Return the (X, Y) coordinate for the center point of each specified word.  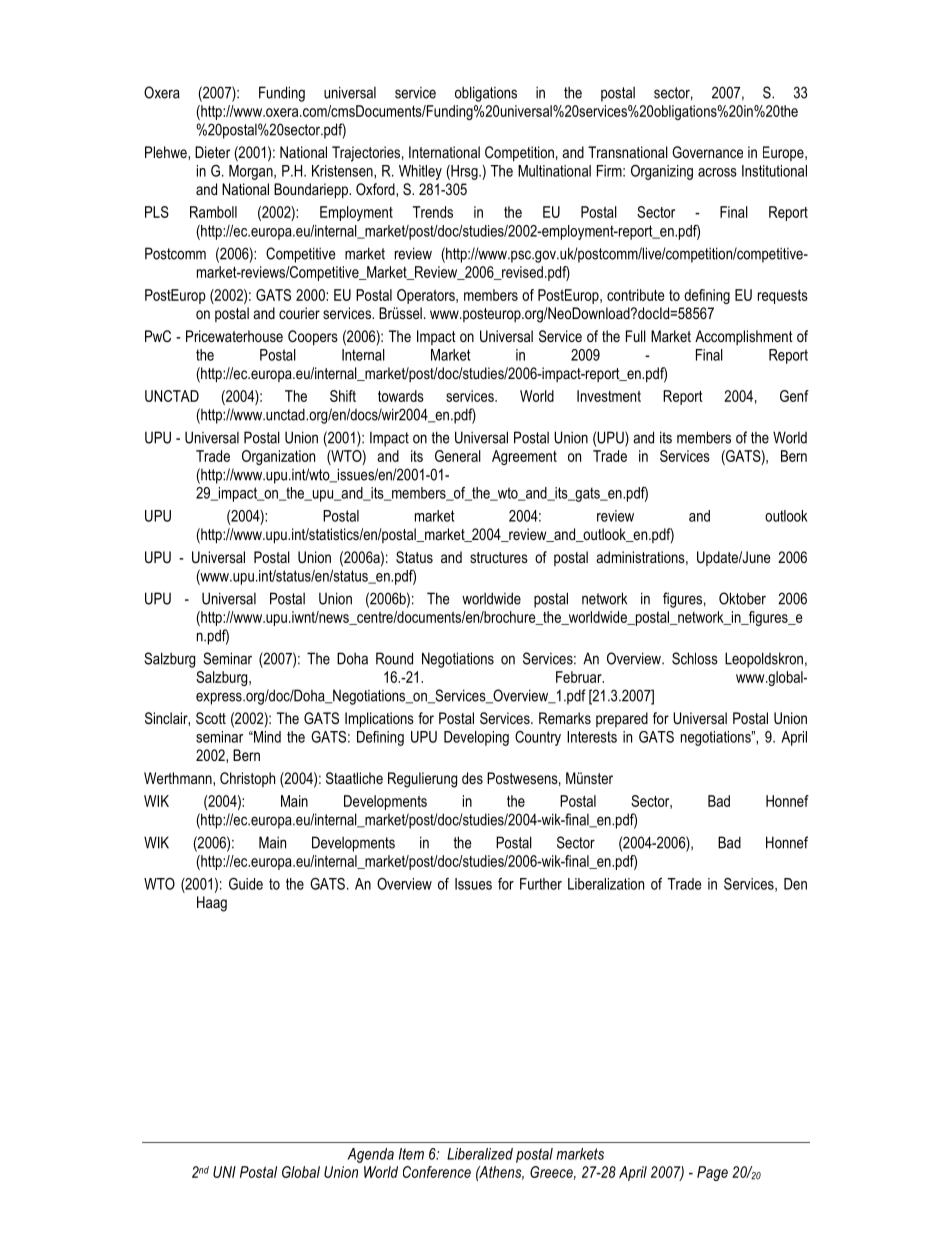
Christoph (247, 779)
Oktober (742, 598)
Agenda (370, 1155)
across (717, 172)
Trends (433, 212)
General (458, 456)
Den (795, 884)
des (472, 778)
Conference (437, 1172)
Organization (278, 457)
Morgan (252, 172)
